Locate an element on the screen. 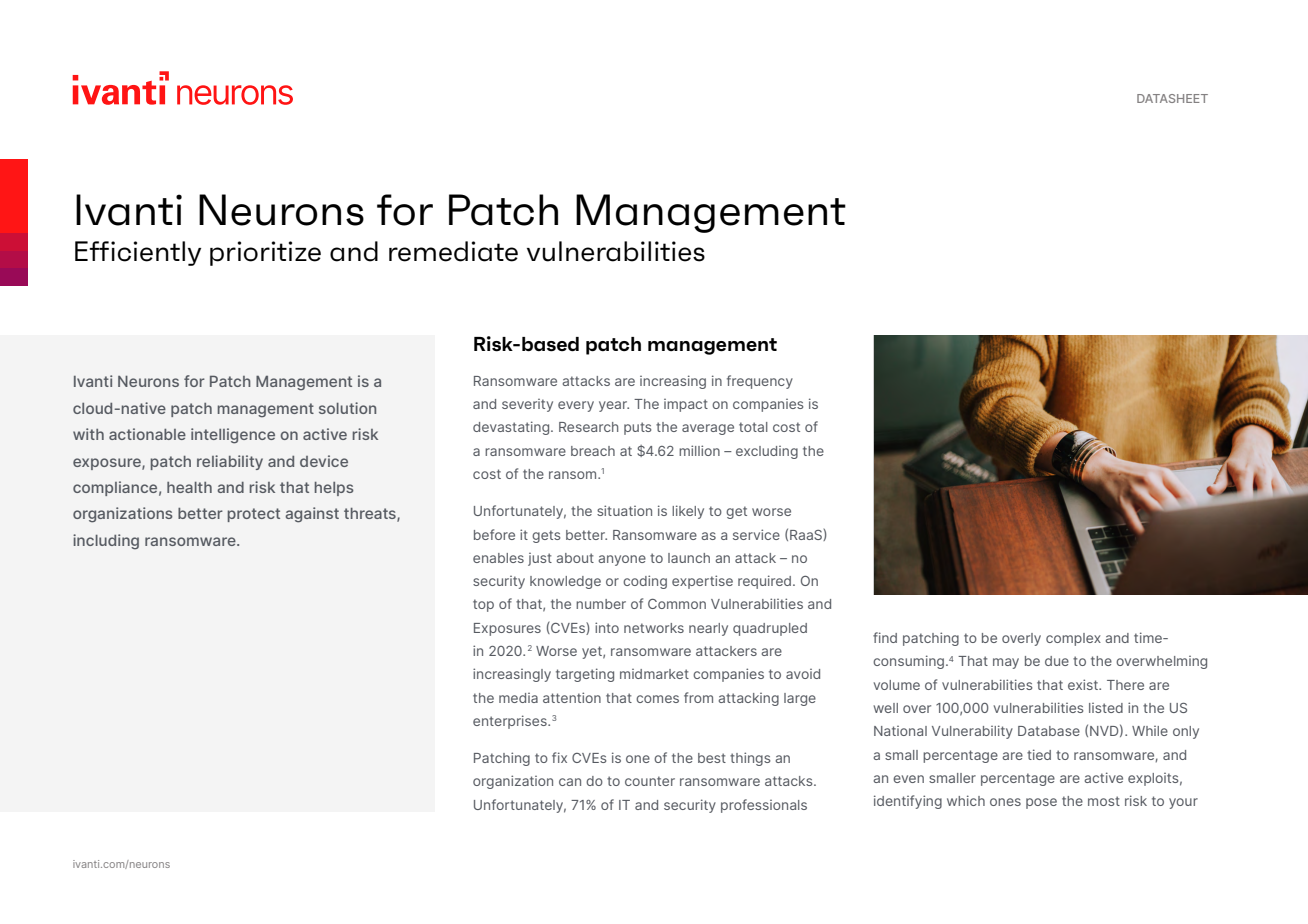 This screenshot has width=1308, height=924. reliability is located at coordinates (230, 462).
